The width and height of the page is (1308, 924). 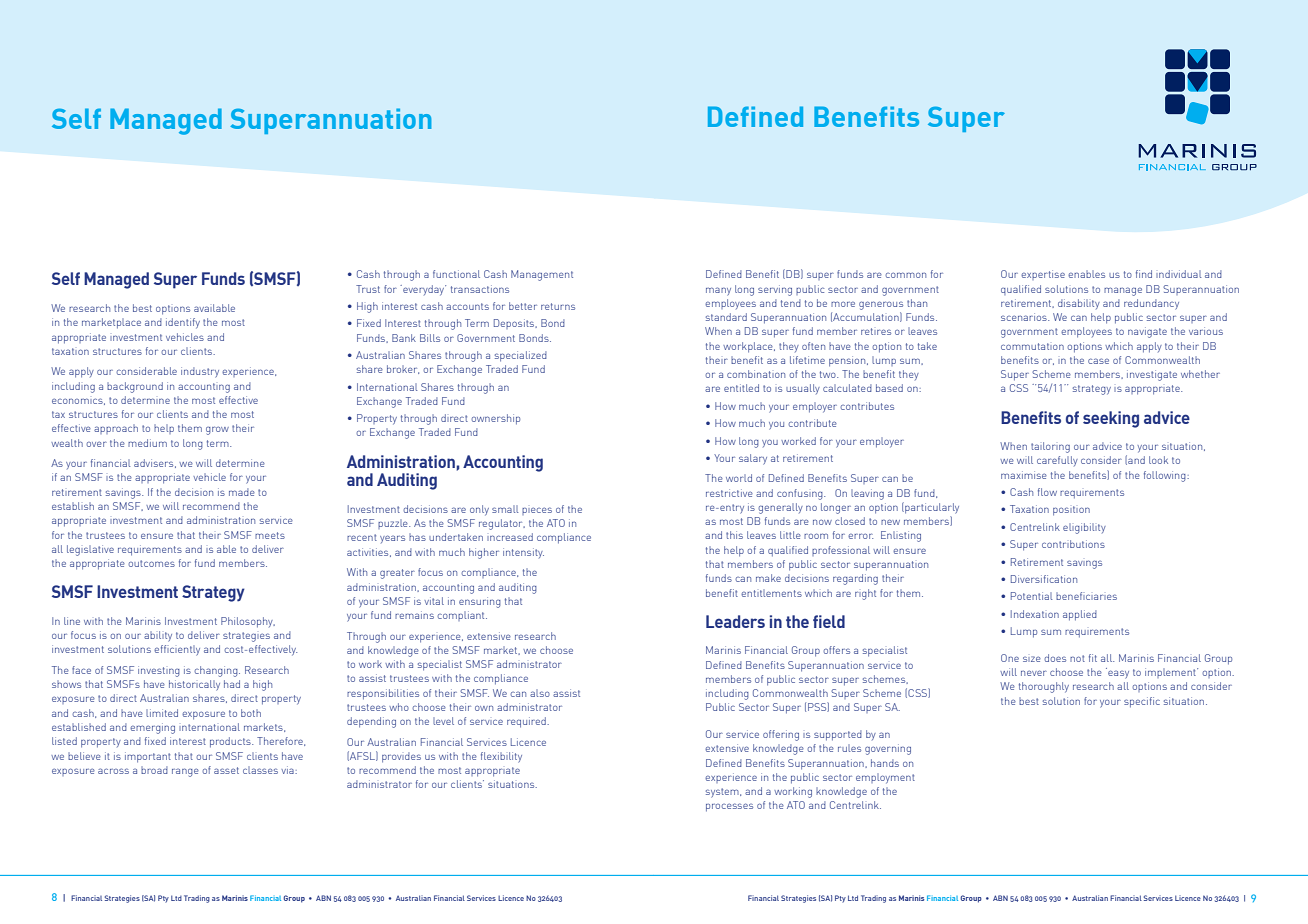 What do you see at coordinates (270, 535) in the page?
I see `meets` at bounding box center [270, 535].
